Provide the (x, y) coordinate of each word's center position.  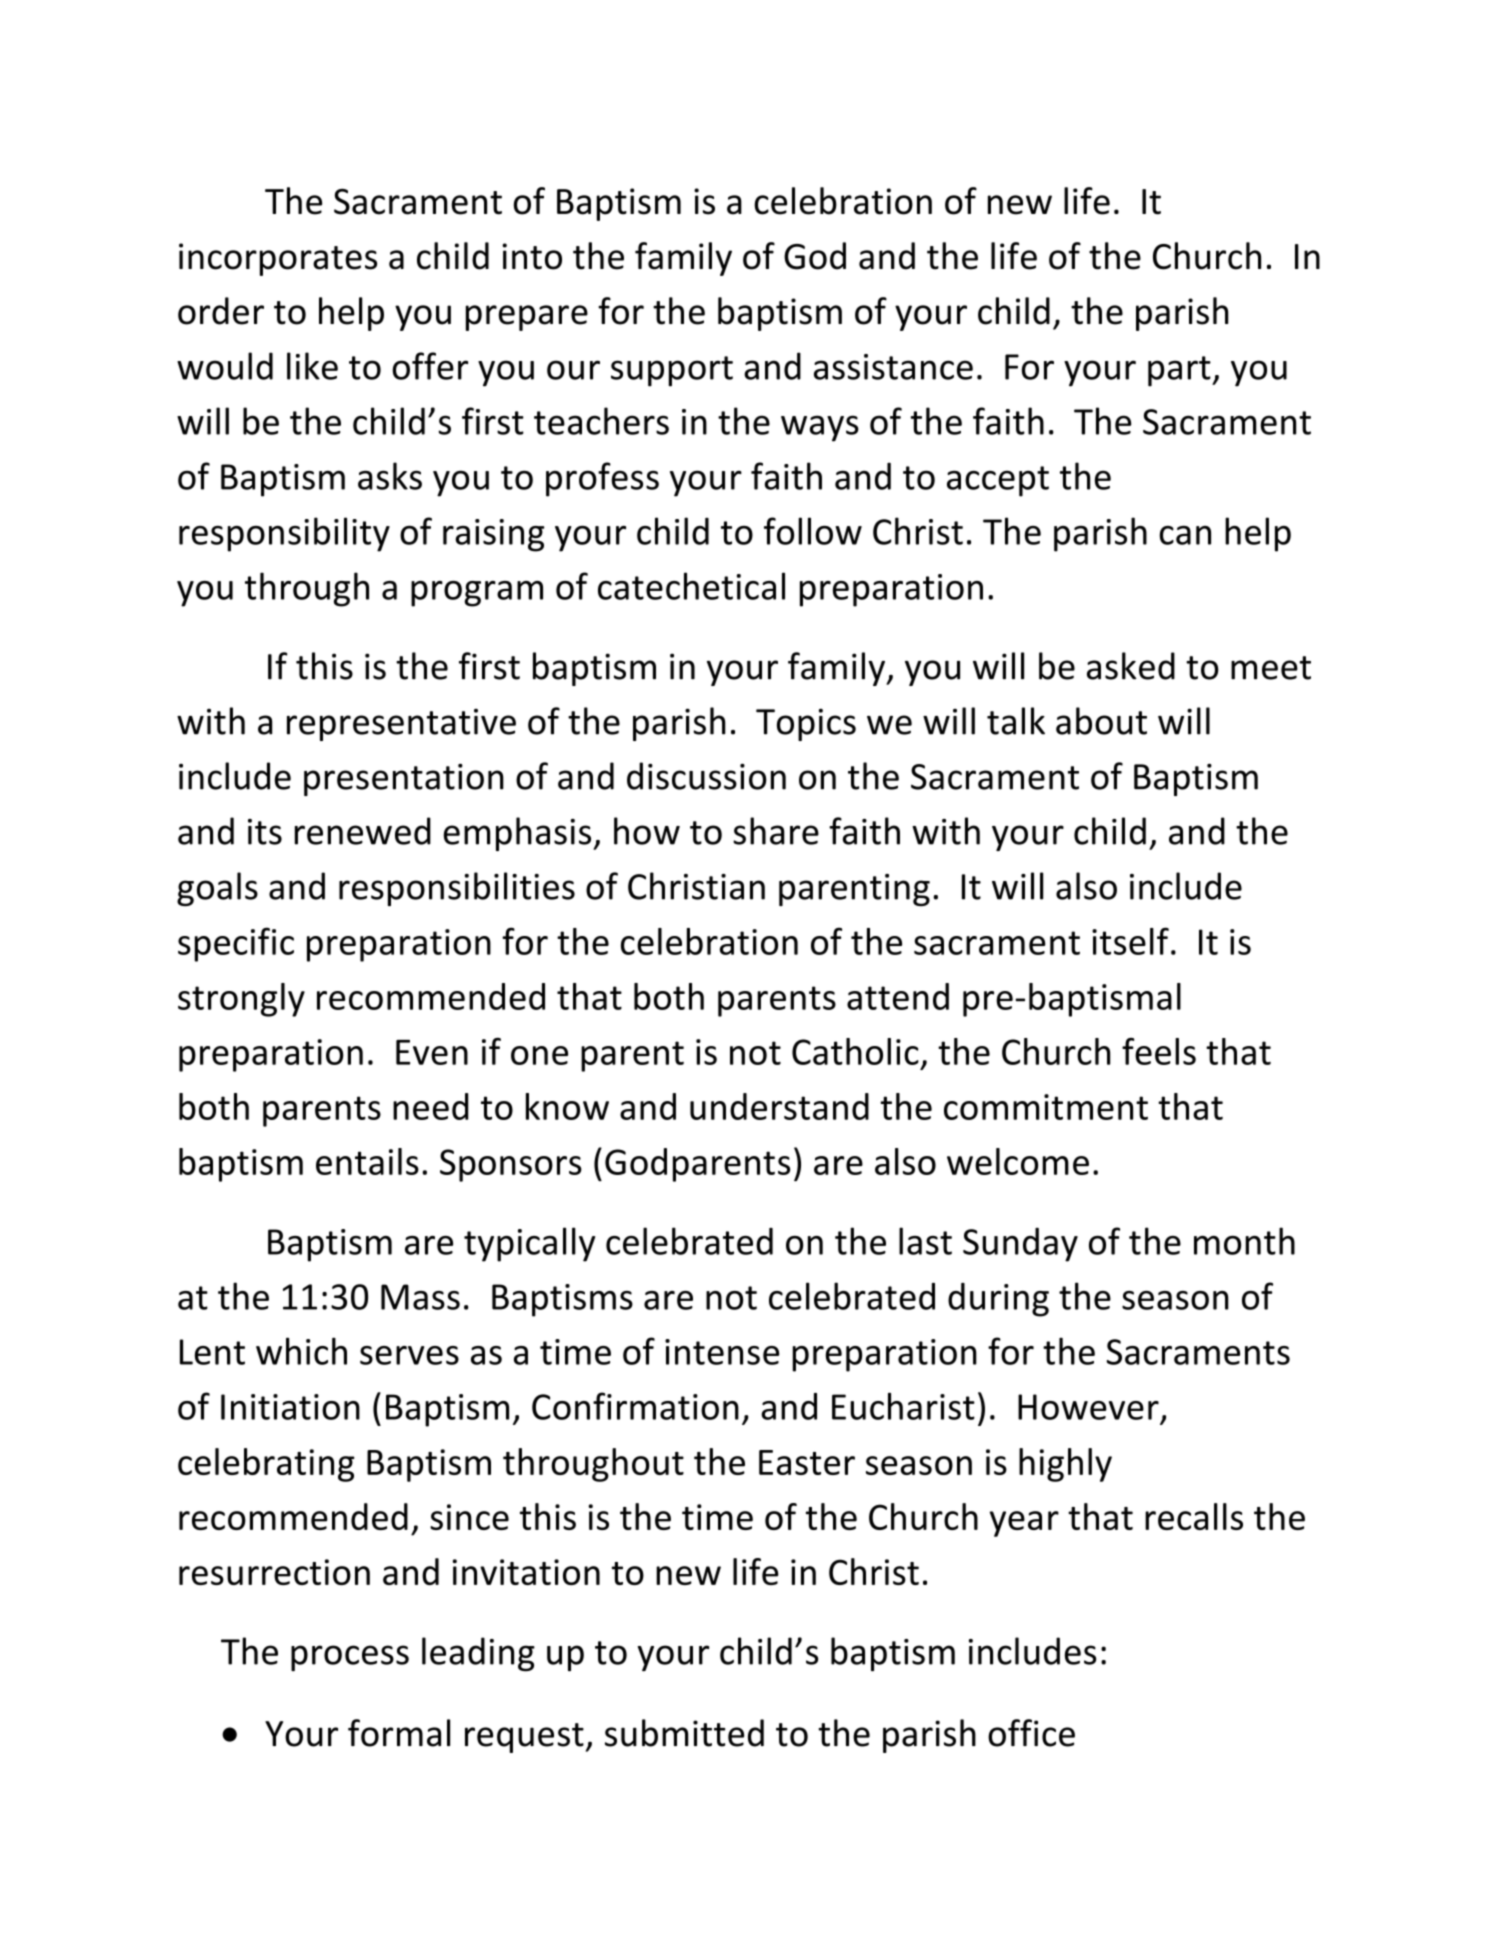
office (1031, 1733)
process (350, 1658)
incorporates (278, 259)
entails (367, 1161)
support (672, 371)
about (1101, 721)
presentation (404, 780)
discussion (706, 776)
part (1180, 371)
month (1244, 1241)
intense (722, 1352)
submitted (684, 1733)
